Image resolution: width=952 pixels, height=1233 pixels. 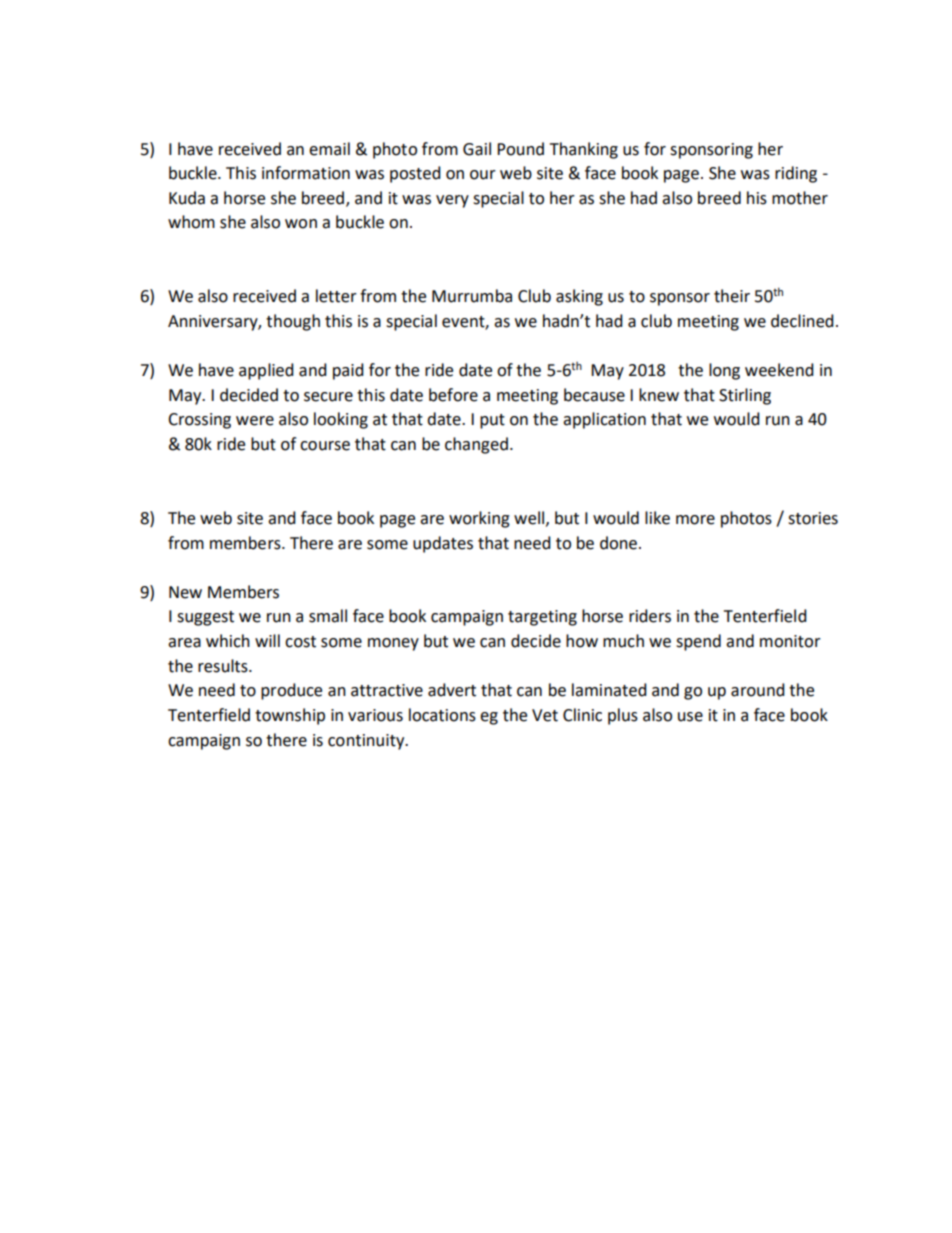 I want to click on township, so click(x=290, y=716).
